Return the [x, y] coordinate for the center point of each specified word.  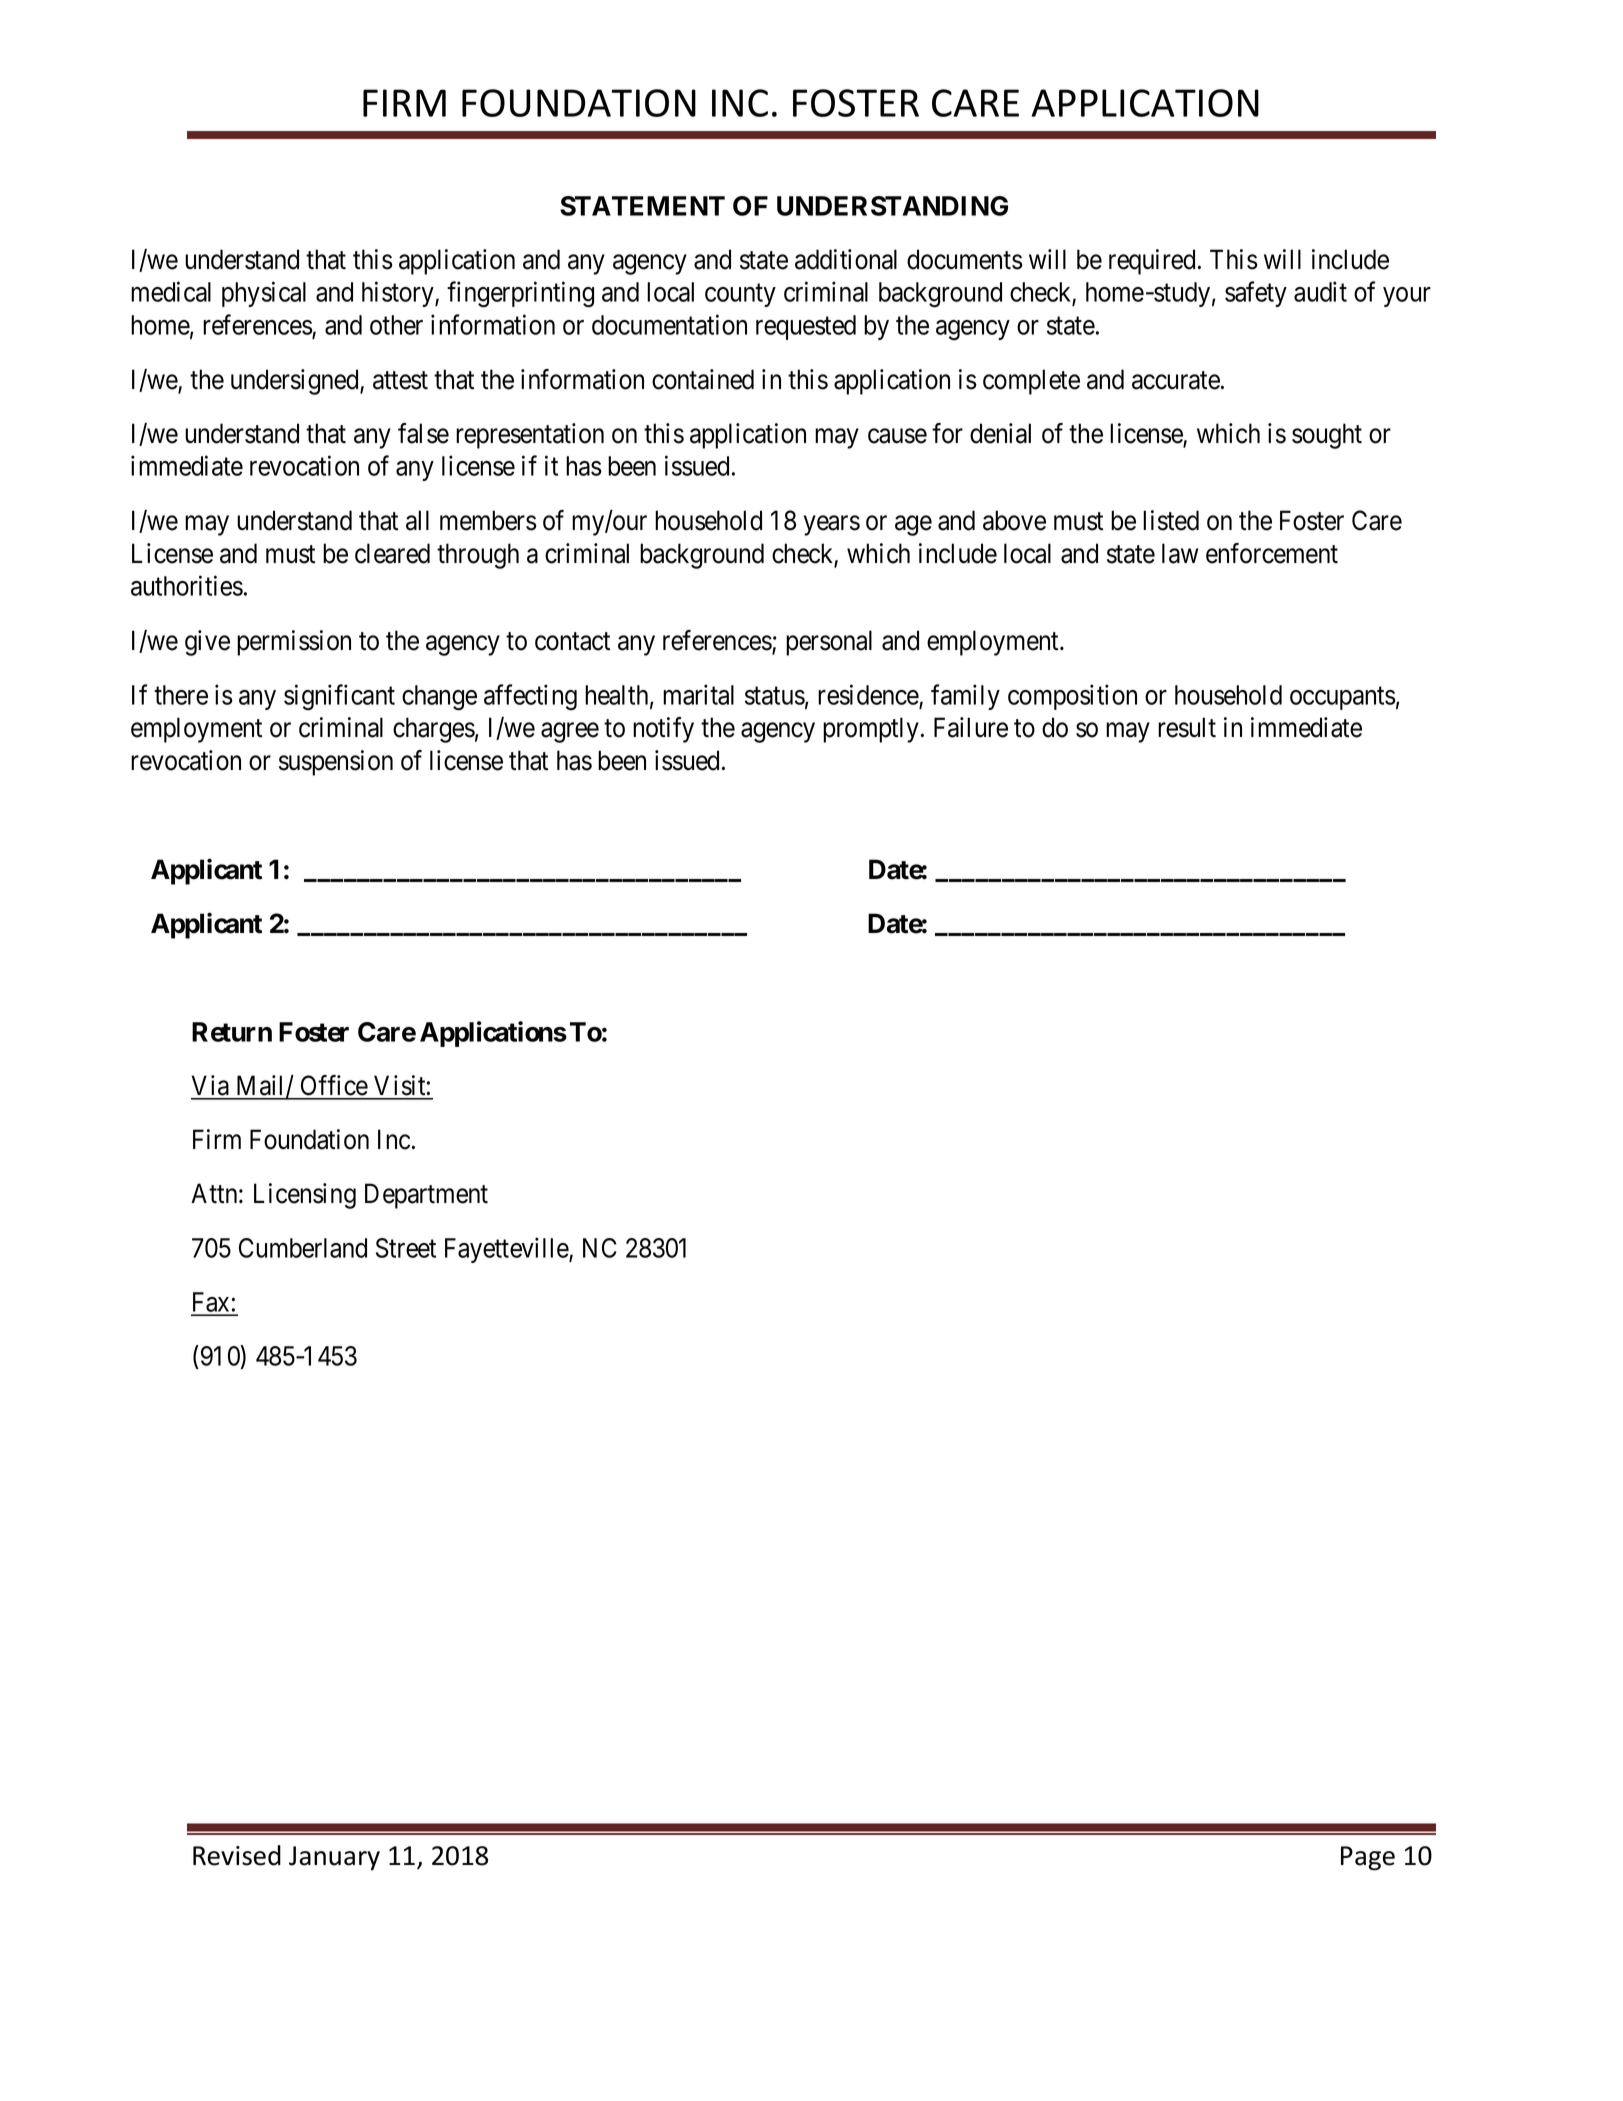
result [1187, 727]
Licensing [305, 1196]
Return [232, 1032]
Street [406, 1248]
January [334, 1858]
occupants [1343, 698]
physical [264, 294]
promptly [871, 730]
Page [1368, 1858]
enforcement [1272, 553]
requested [806, 327]
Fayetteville [507, 1250]
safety [1256, 294]
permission [294, 643]
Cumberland [303, 1248]
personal [829, 643]
